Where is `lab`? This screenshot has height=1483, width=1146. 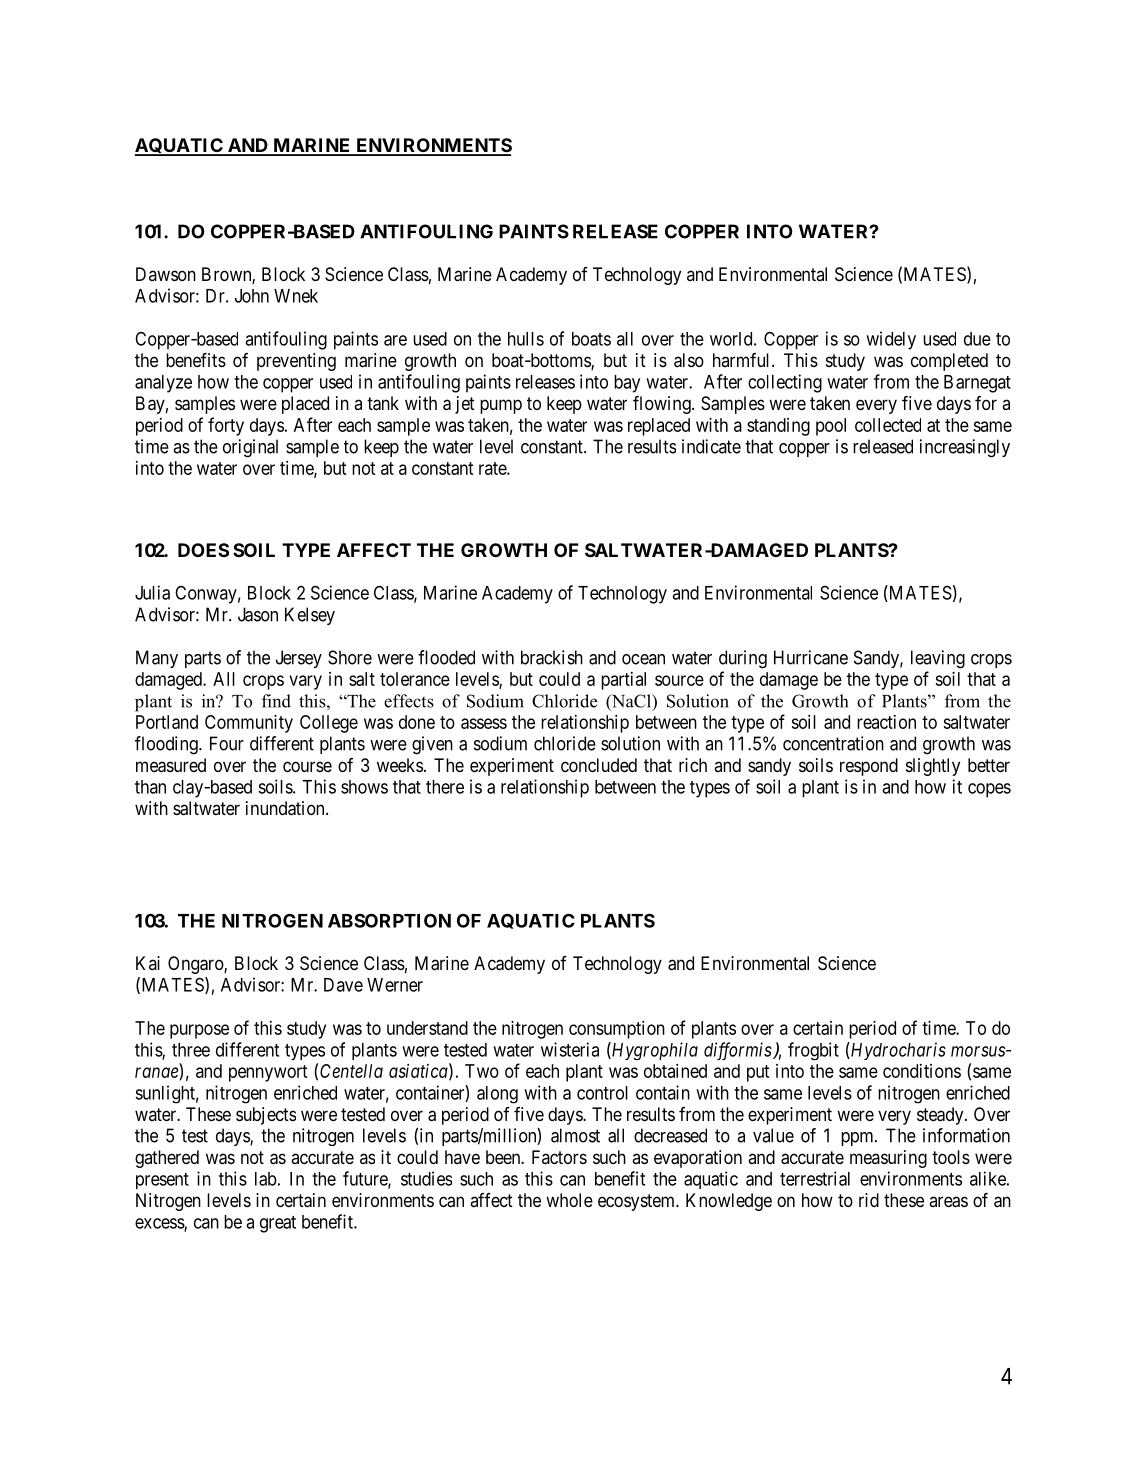 lab is located at coordinates (266, 1179).
